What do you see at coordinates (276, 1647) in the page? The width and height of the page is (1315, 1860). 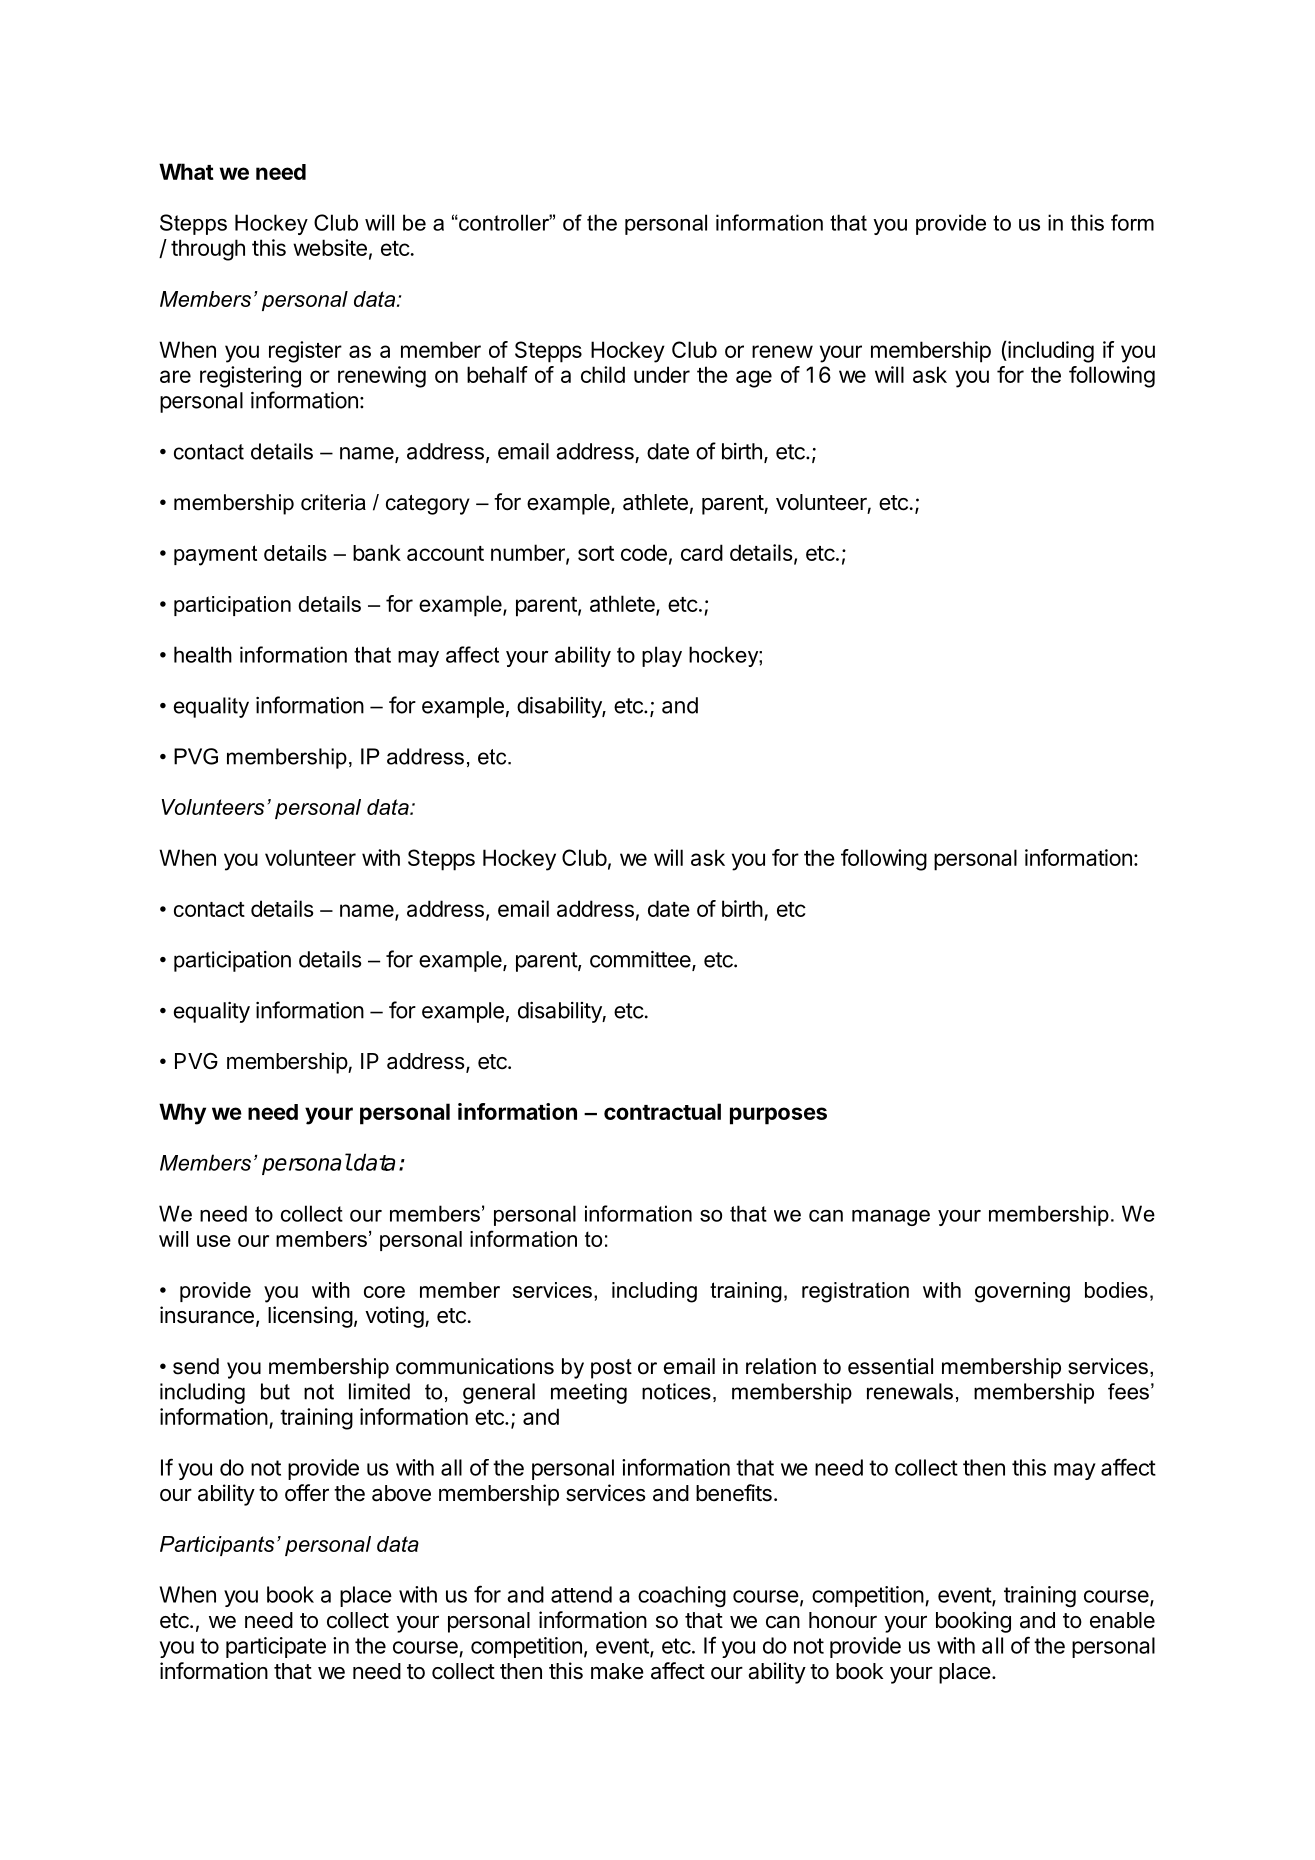 I see `participate` at bounding box center [276, 1647].
